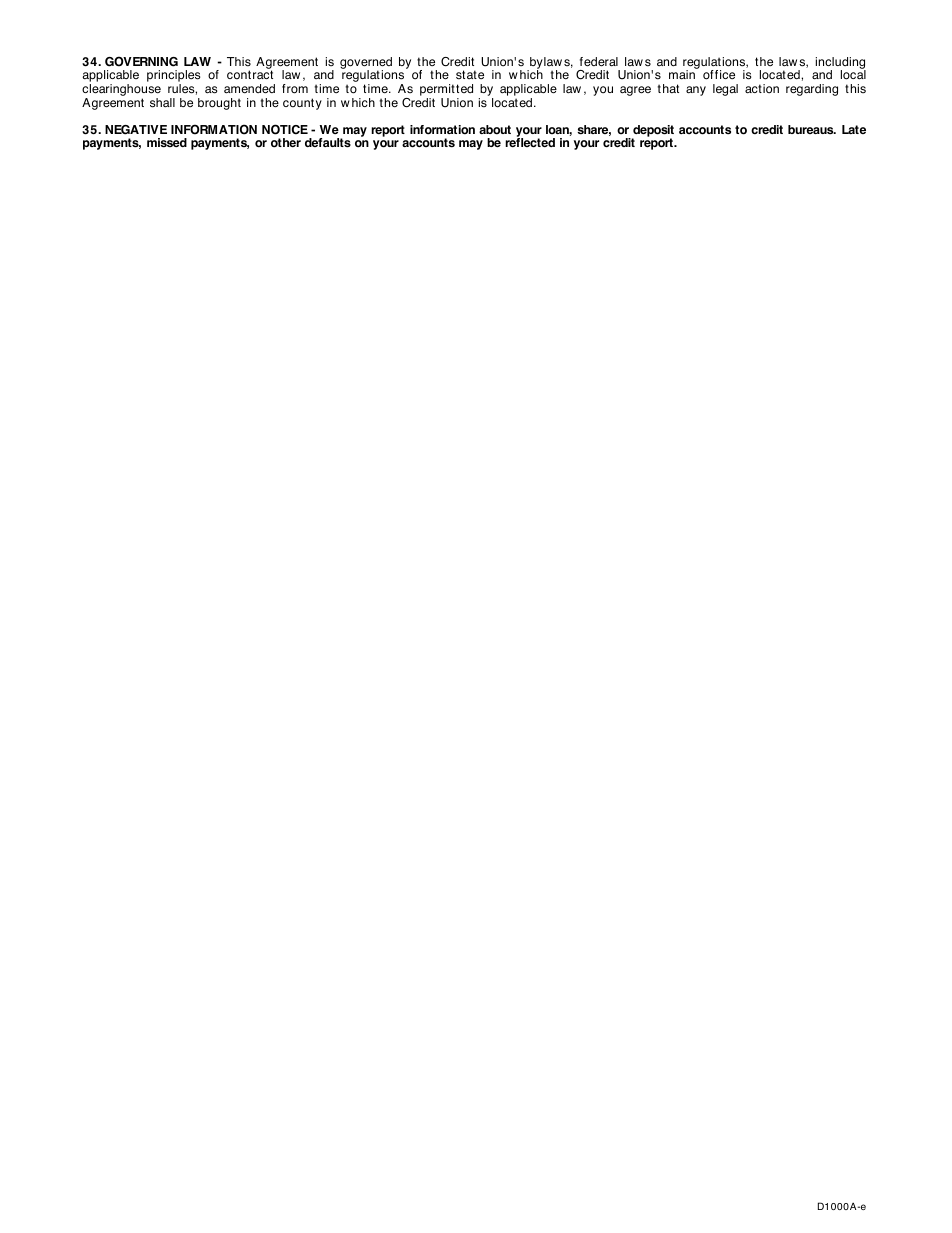 The width and height of the document is (952, 1233). Describe the element at coordinates (446, 90) in the document. I see `permitted` at that location.
